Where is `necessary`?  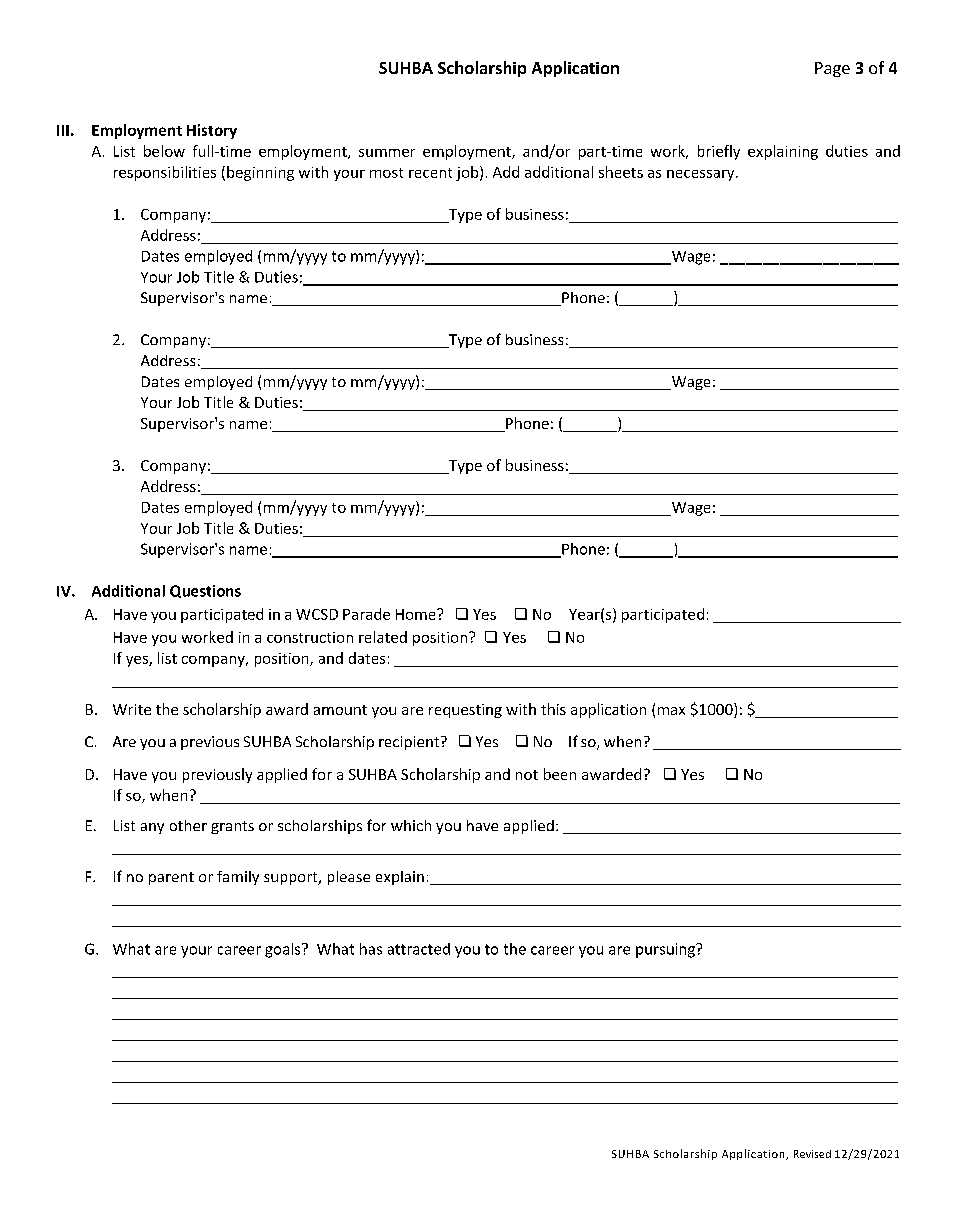 necessary is located at coordinates (702, 175).
